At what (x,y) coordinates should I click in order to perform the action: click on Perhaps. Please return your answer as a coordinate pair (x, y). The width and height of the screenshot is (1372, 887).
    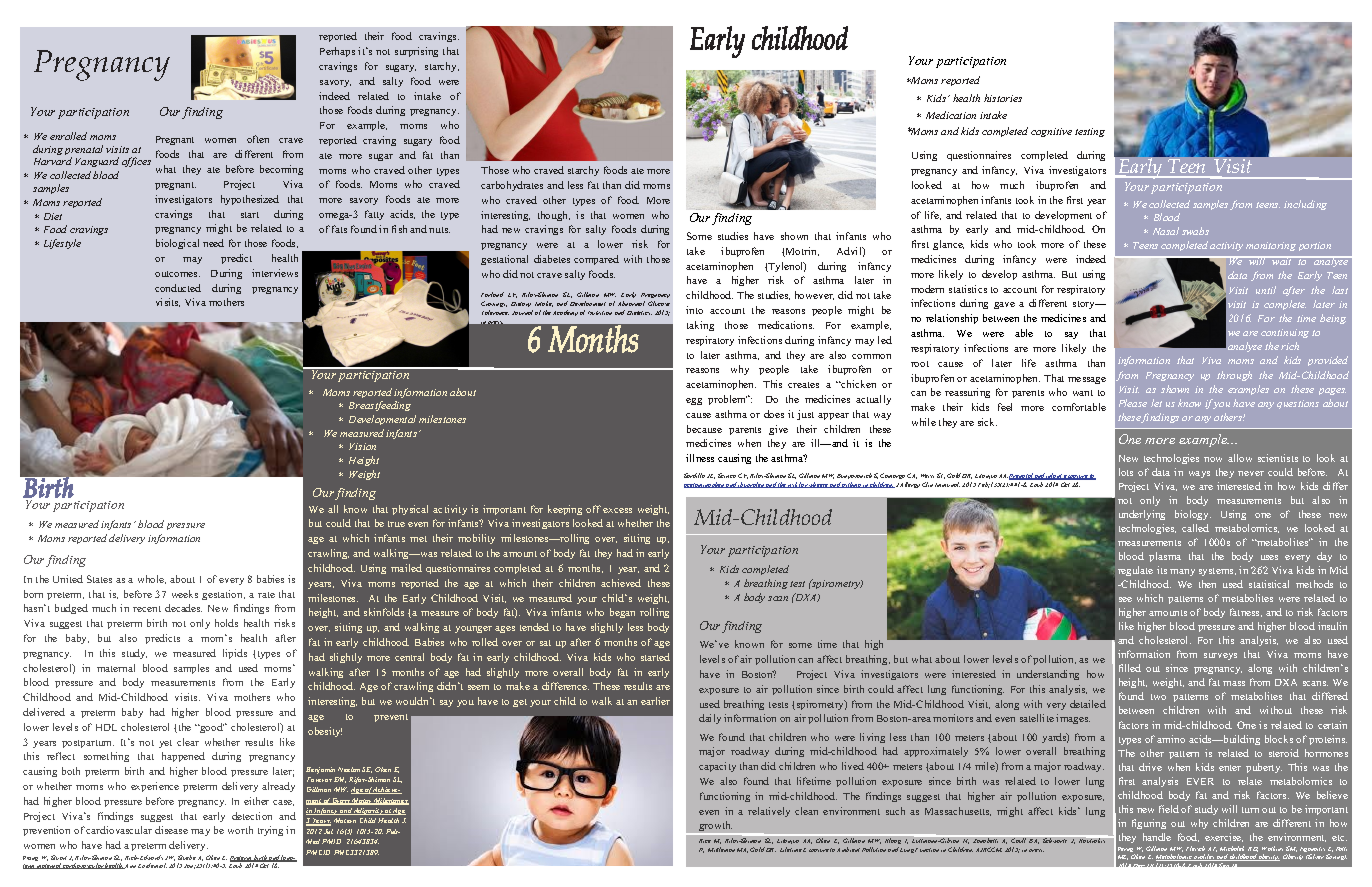
    Looking at the image, I should click on (337, 52).
